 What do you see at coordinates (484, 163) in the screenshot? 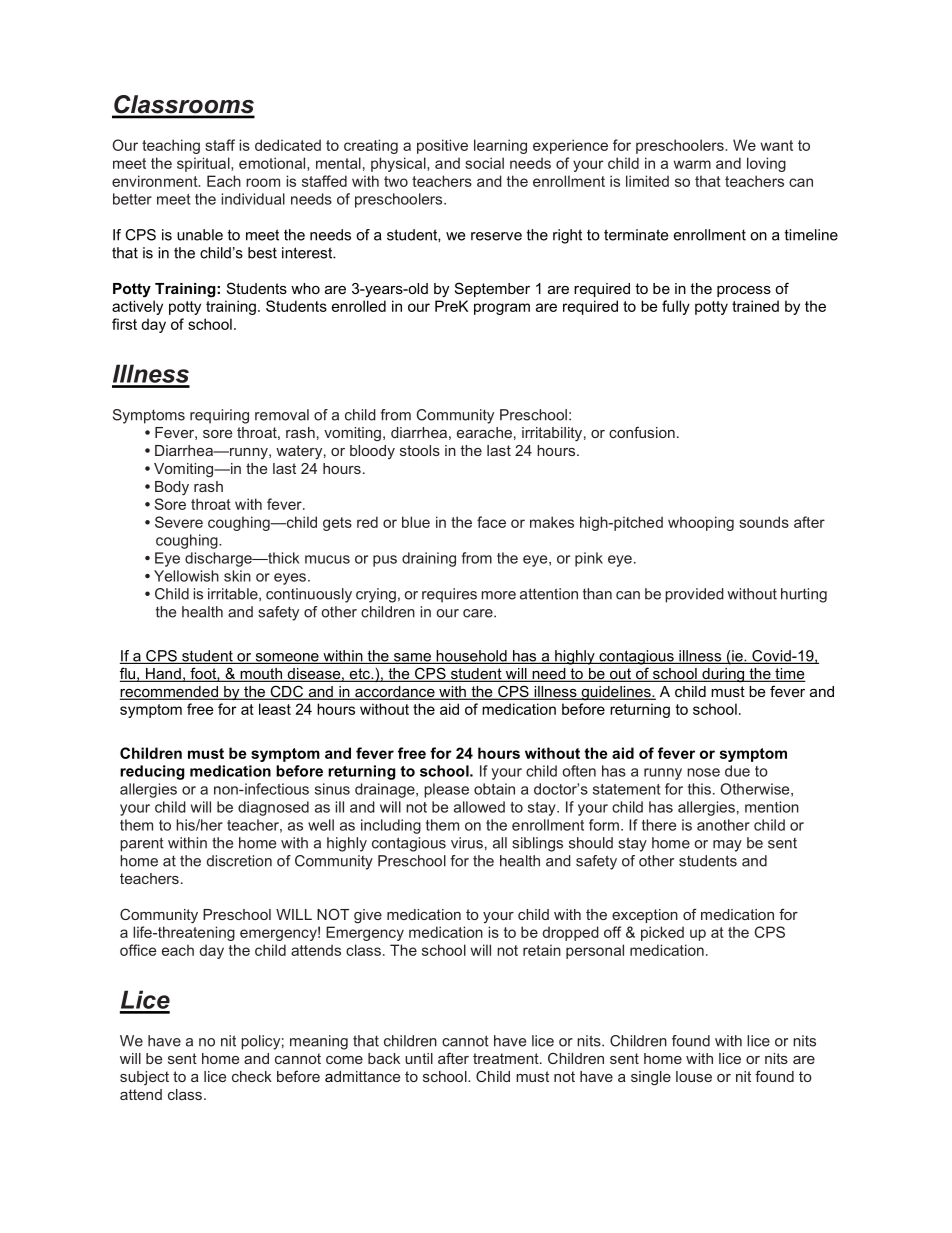
I see `social` at bounding box center [484, 163].
